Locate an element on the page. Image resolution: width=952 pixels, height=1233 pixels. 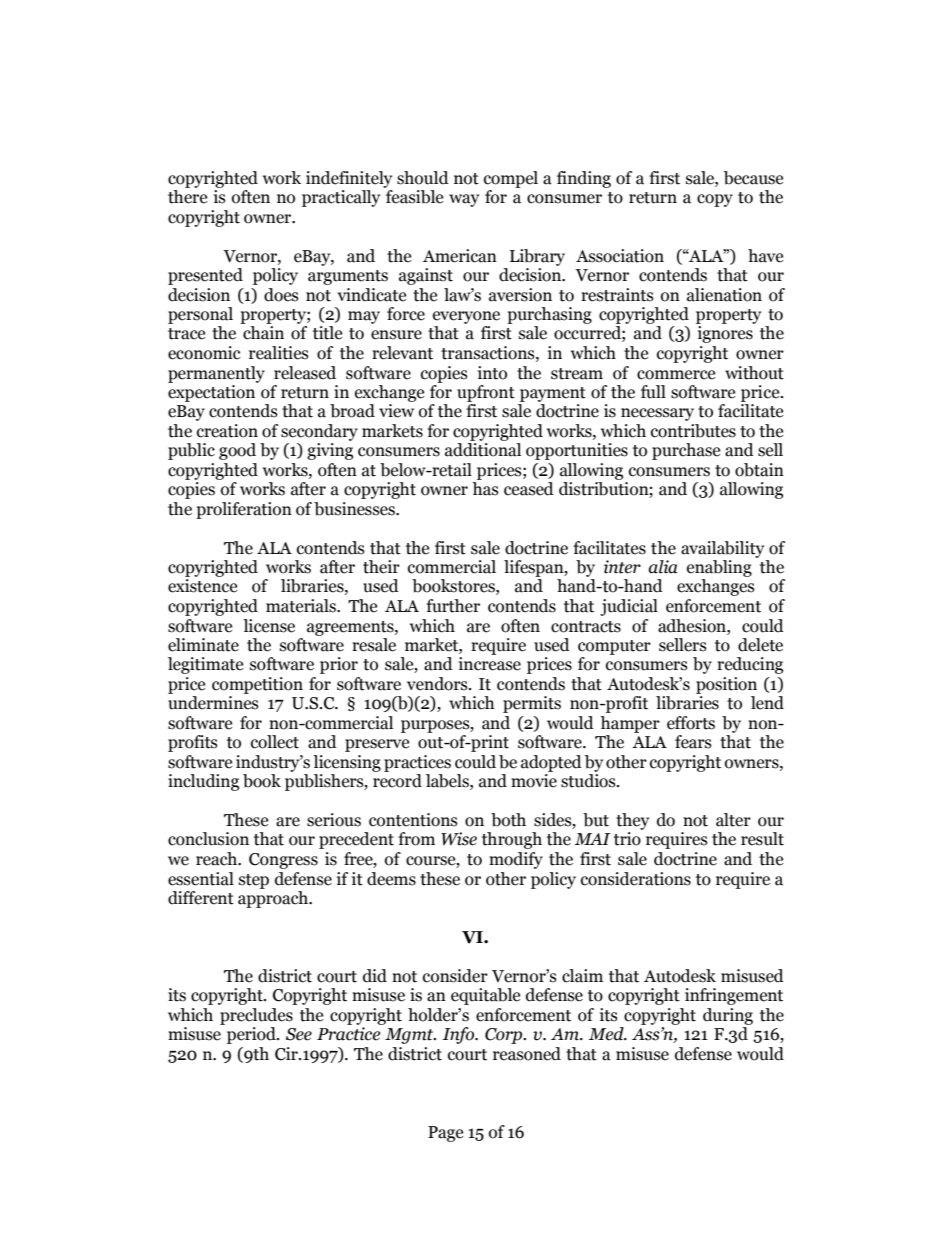
alter is located at coordinates (733, 820).
